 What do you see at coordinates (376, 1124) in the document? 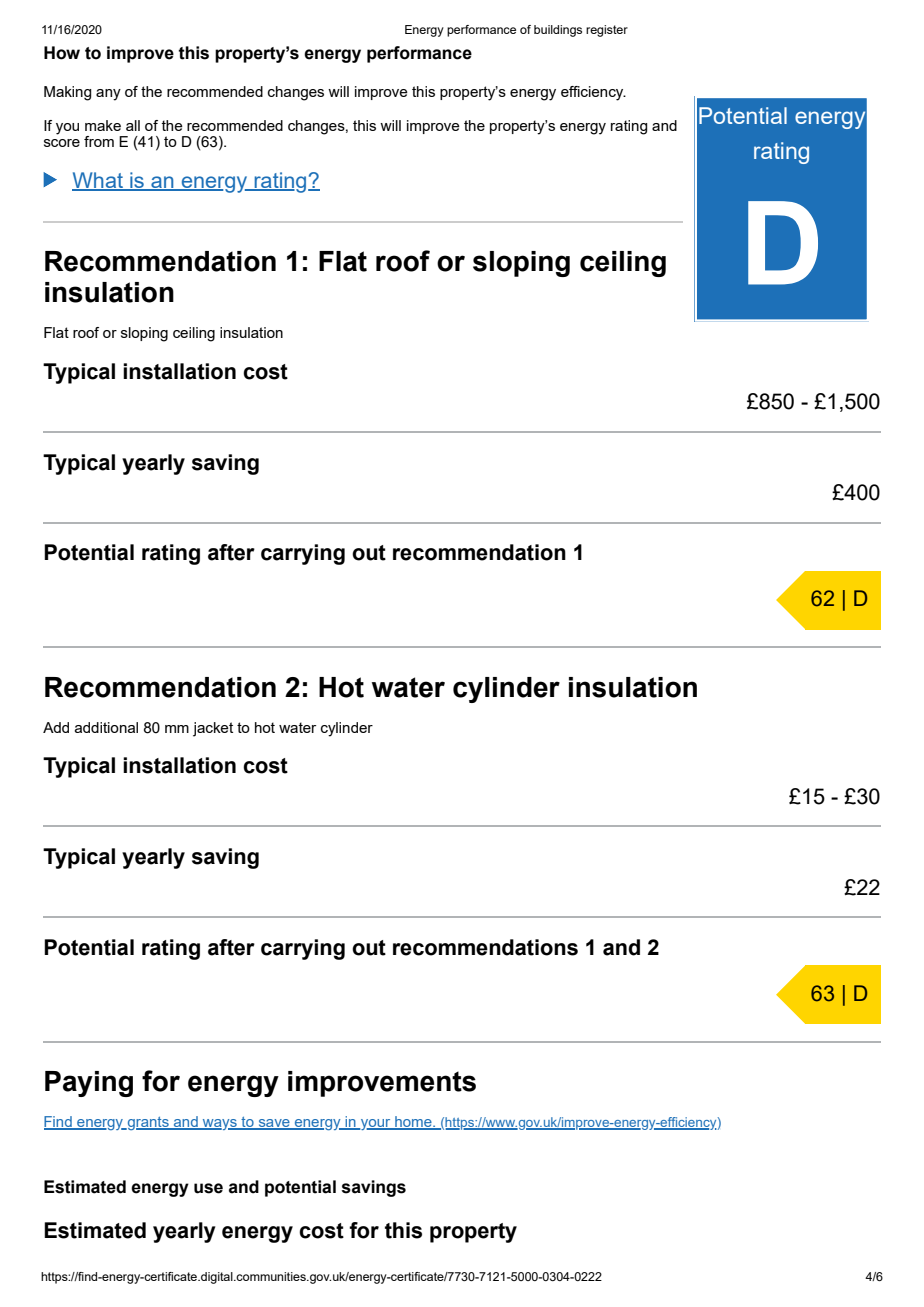
I see `your` at bounding box center [376, 1124].
